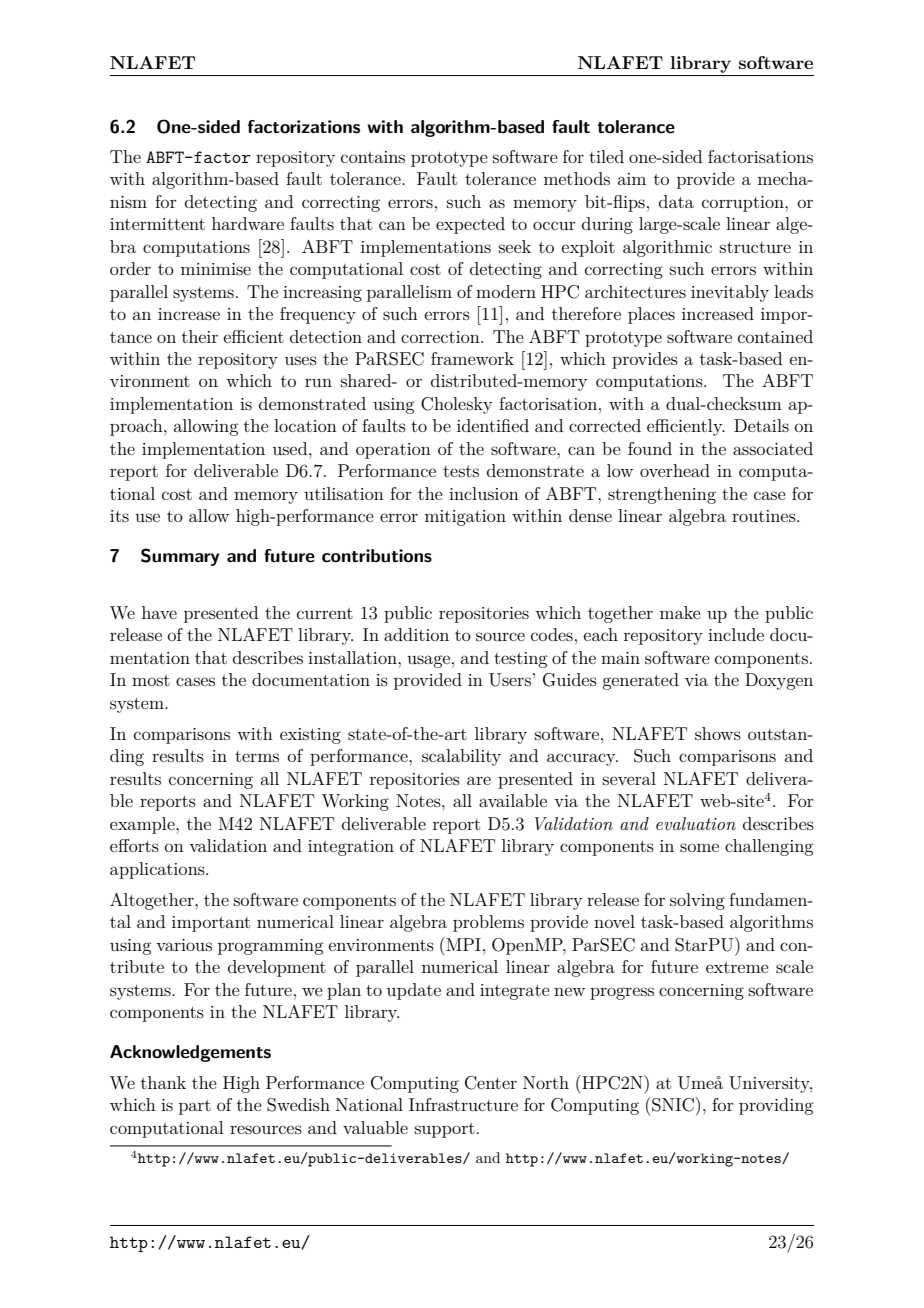 The image size is (924, 1308). Describe the element at coordinates (461, 471) in the page. I see `tests` at that location.
